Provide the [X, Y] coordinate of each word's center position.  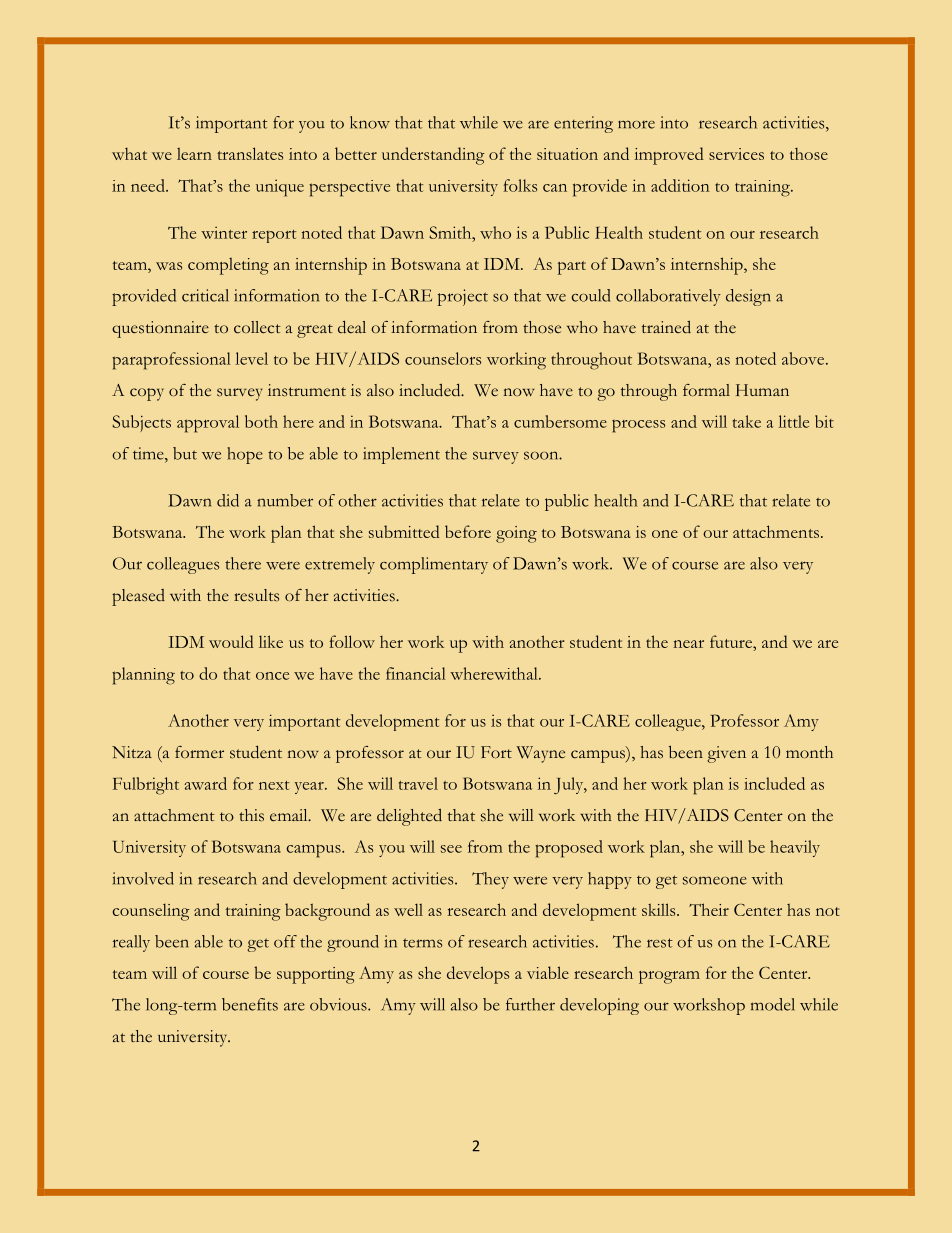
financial [416, 673]
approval [208, 424]
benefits [250, 1004]
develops [478, 975]
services [736, 154]
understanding [433, 156]
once [272, 676]
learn [194, 154]
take [747, 421]
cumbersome [560, 421]
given [726, 754]
